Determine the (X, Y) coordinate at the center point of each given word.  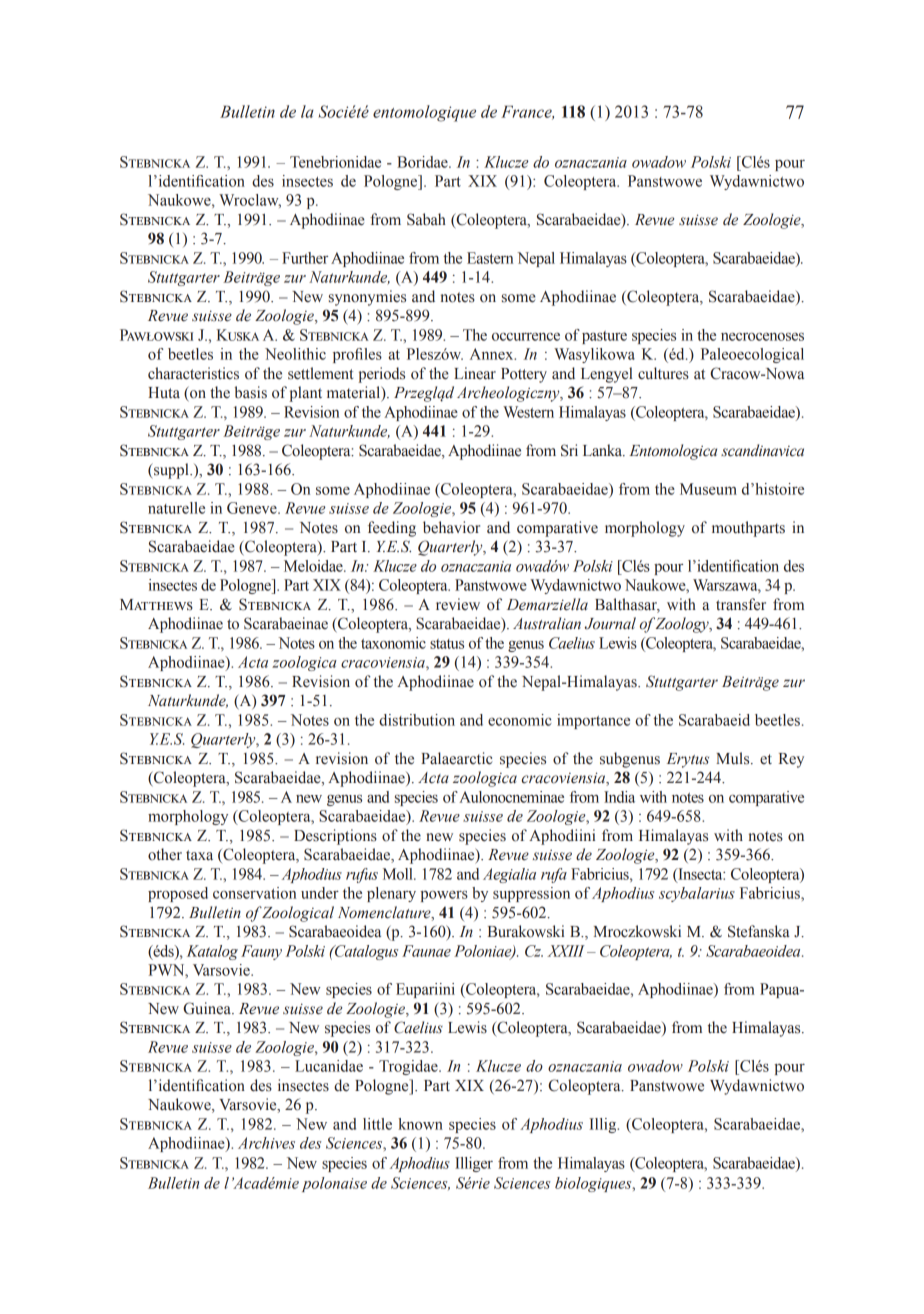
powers (444, 896)
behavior (451, 527)
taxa (199, 855)
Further (305, 258)
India (619, 797)
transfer (741, 604)
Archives (266, 1143)
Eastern (490, 258)
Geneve (253, 508)
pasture (604, 337)
